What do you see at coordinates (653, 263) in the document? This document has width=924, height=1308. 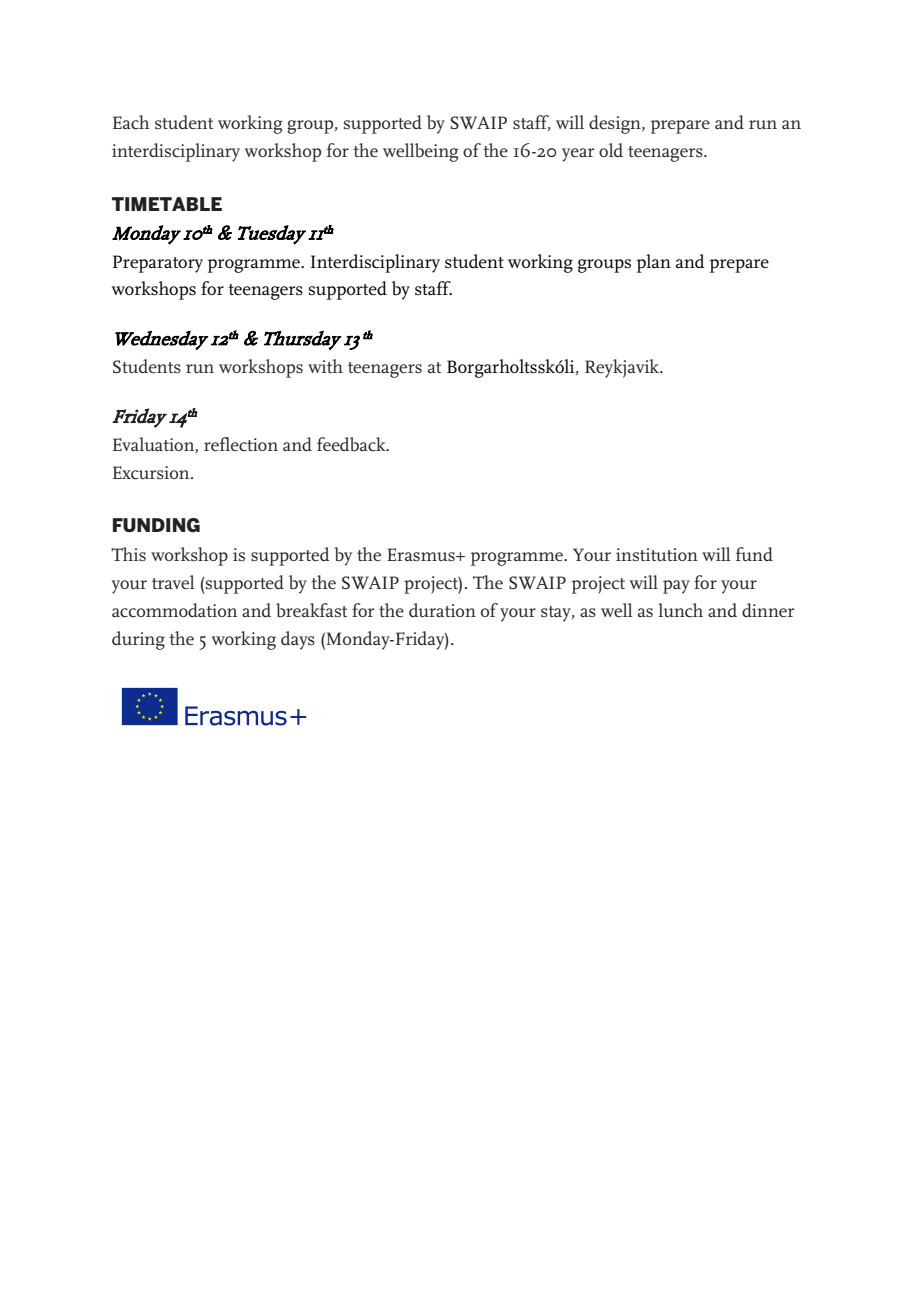 I see `plan` at bounding box center [653, 263].
